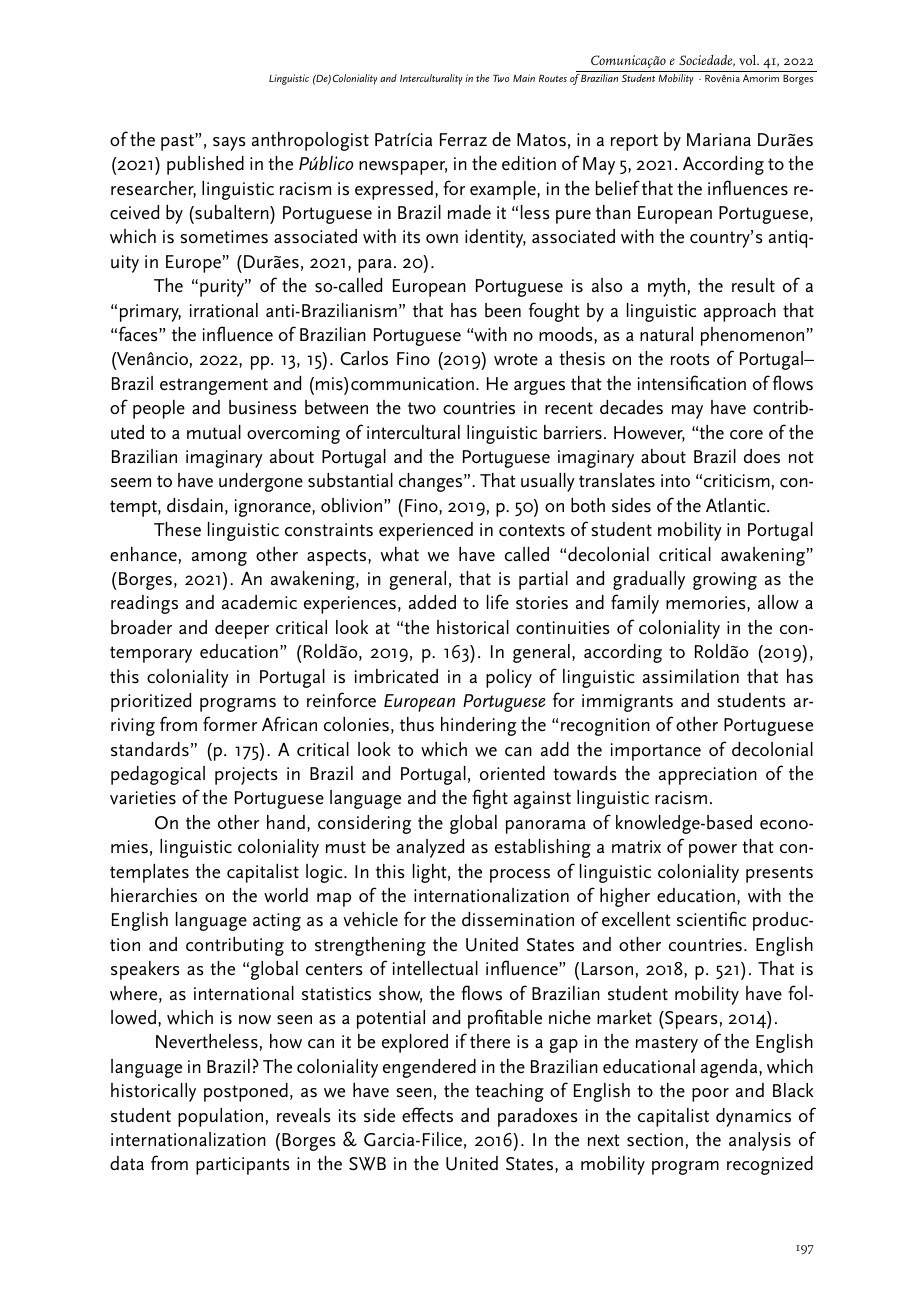 The height and width of the screenshot is (1308, 924). What do you see at coordinates (749, 59) in the screenshot?
I see `vol` at bounding box center [749, 59].
